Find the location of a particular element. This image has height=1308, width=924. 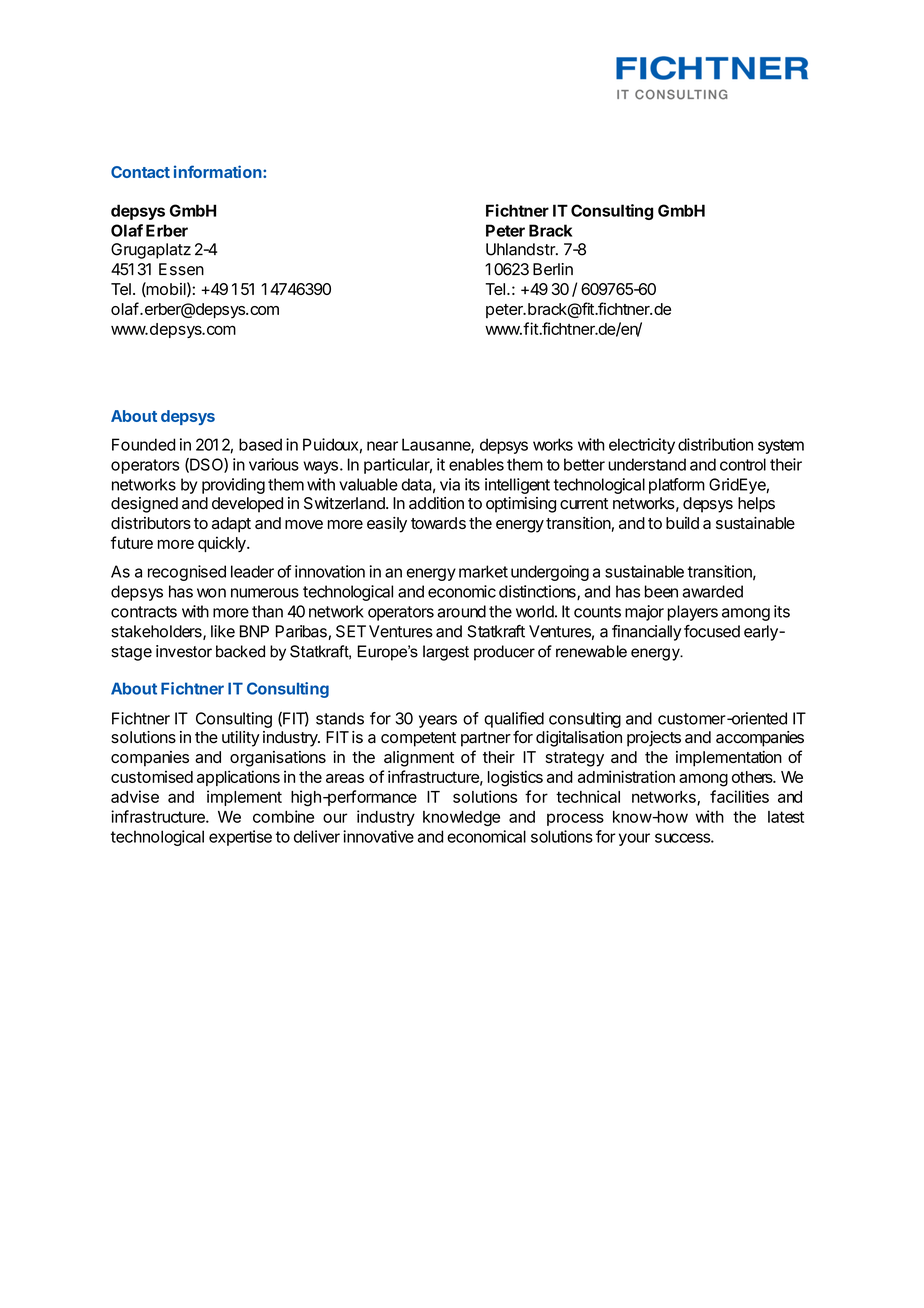

based is located at coordinates (260, 444).
